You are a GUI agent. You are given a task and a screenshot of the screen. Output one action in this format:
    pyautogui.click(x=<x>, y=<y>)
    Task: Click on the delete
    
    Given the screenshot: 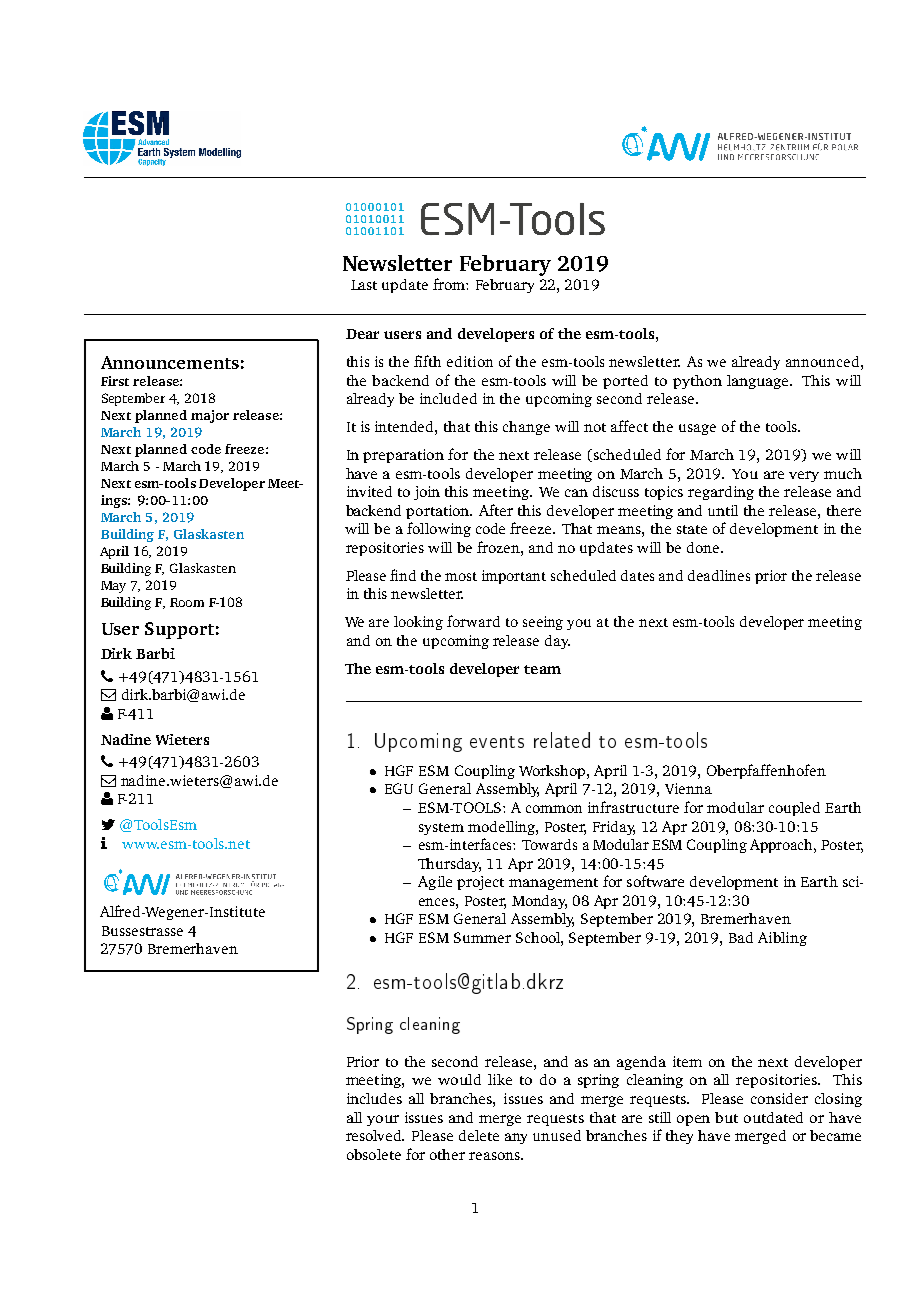 What is the action you would take?
    pyautogui.click(x=479, y=1135)
